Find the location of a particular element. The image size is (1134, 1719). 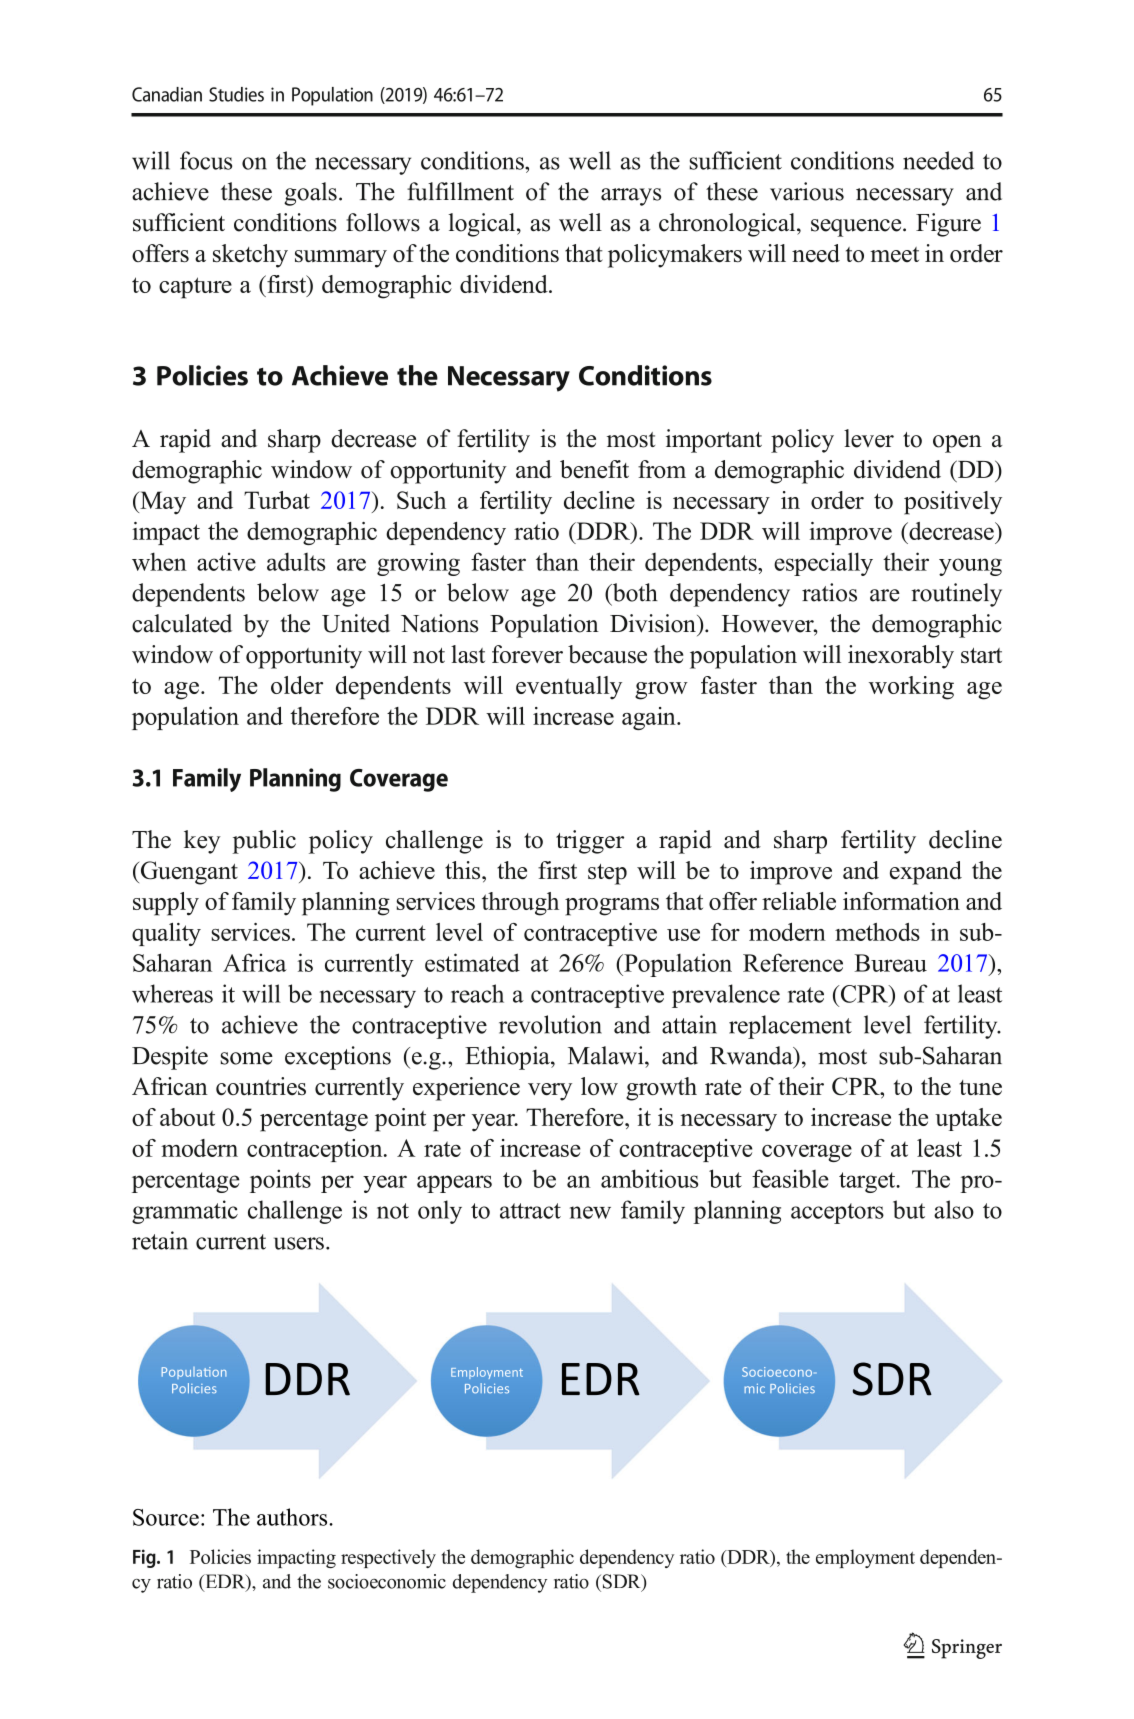

both is located at coordinates (634, 593).
